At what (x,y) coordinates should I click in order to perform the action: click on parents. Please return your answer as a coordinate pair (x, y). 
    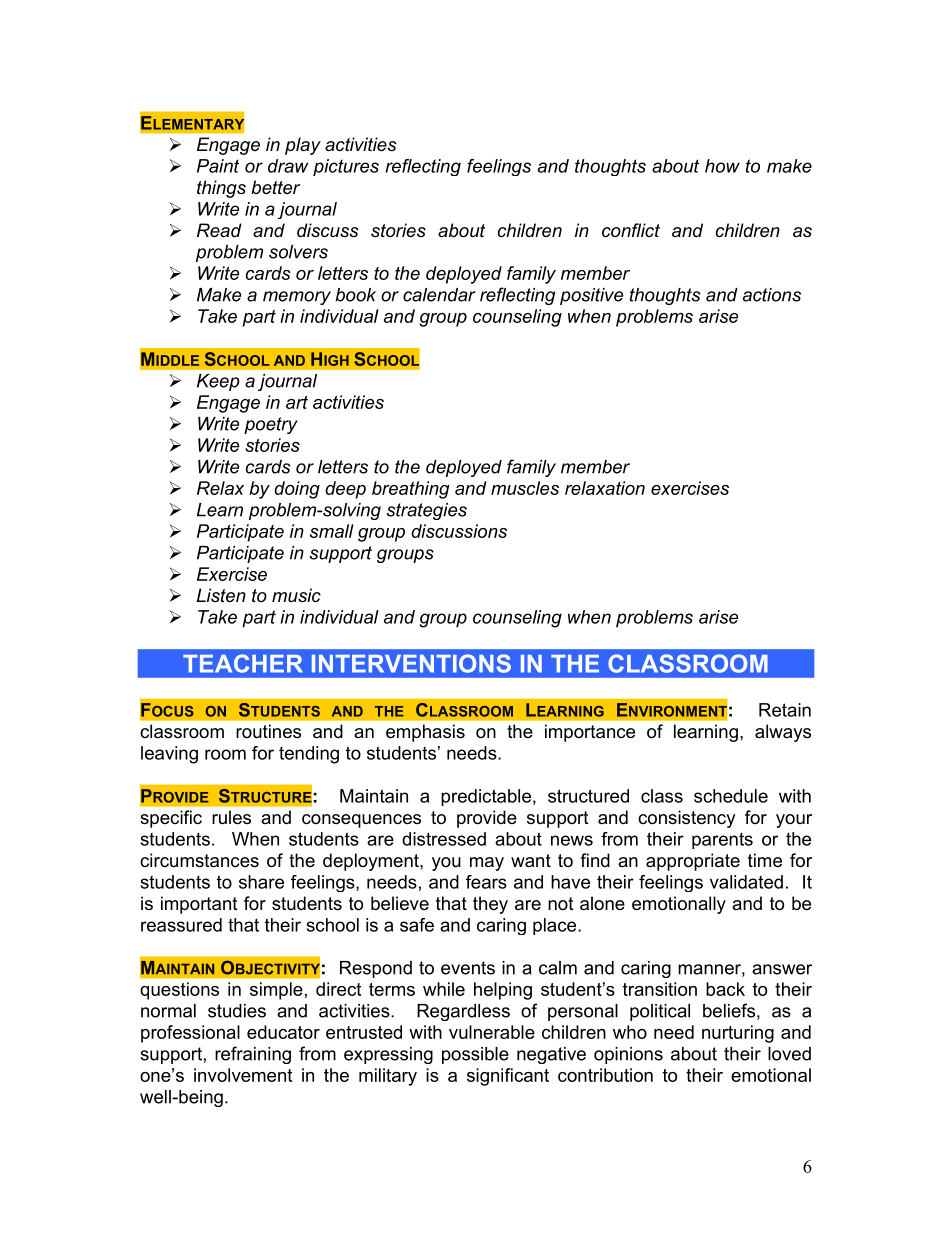
    Looking at the image, I should click on (722, 840).
